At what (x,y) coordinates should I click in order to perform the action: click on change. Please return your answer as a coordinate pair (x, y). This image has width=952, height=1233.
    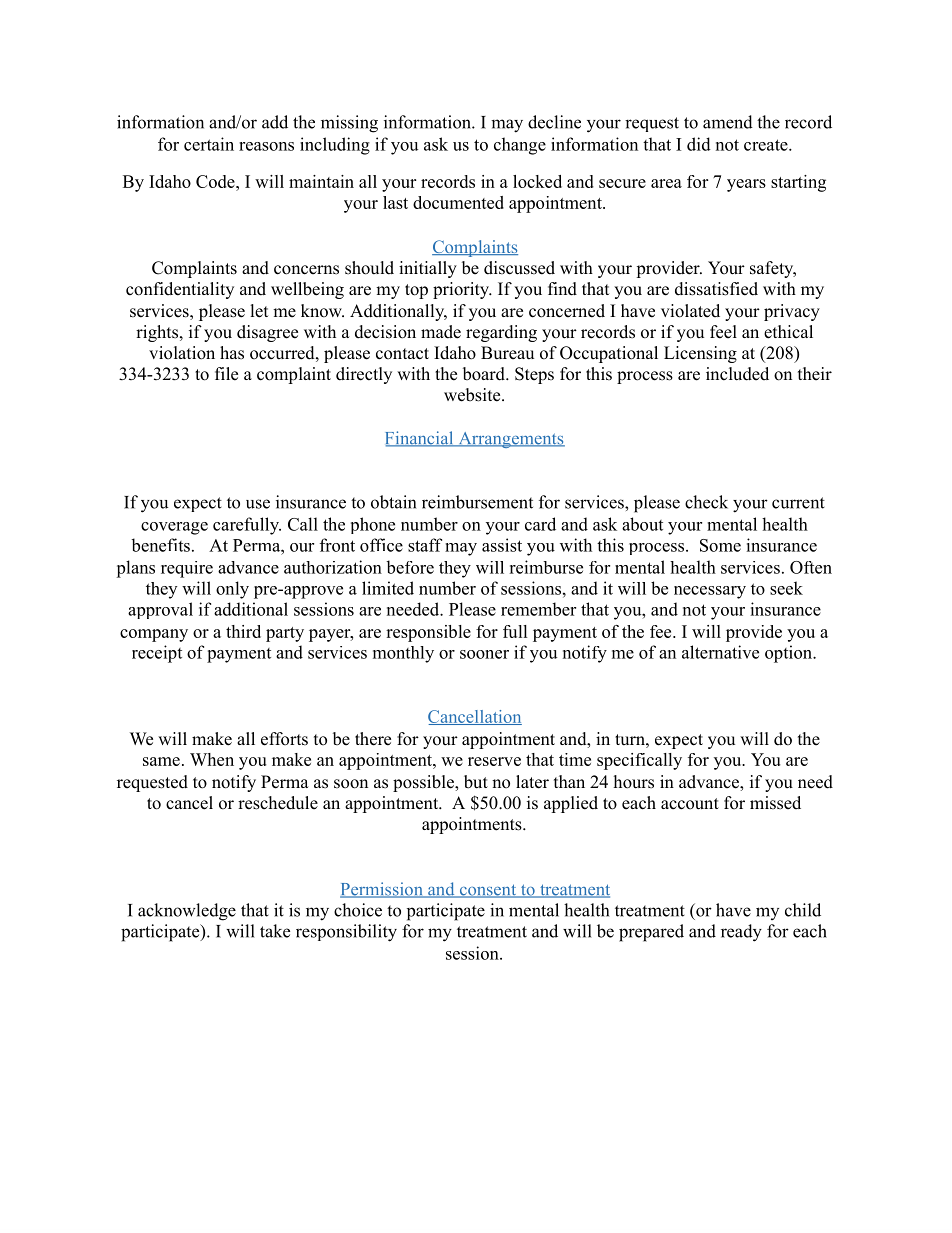
    Looking at the image, I should click on (520, 146).
